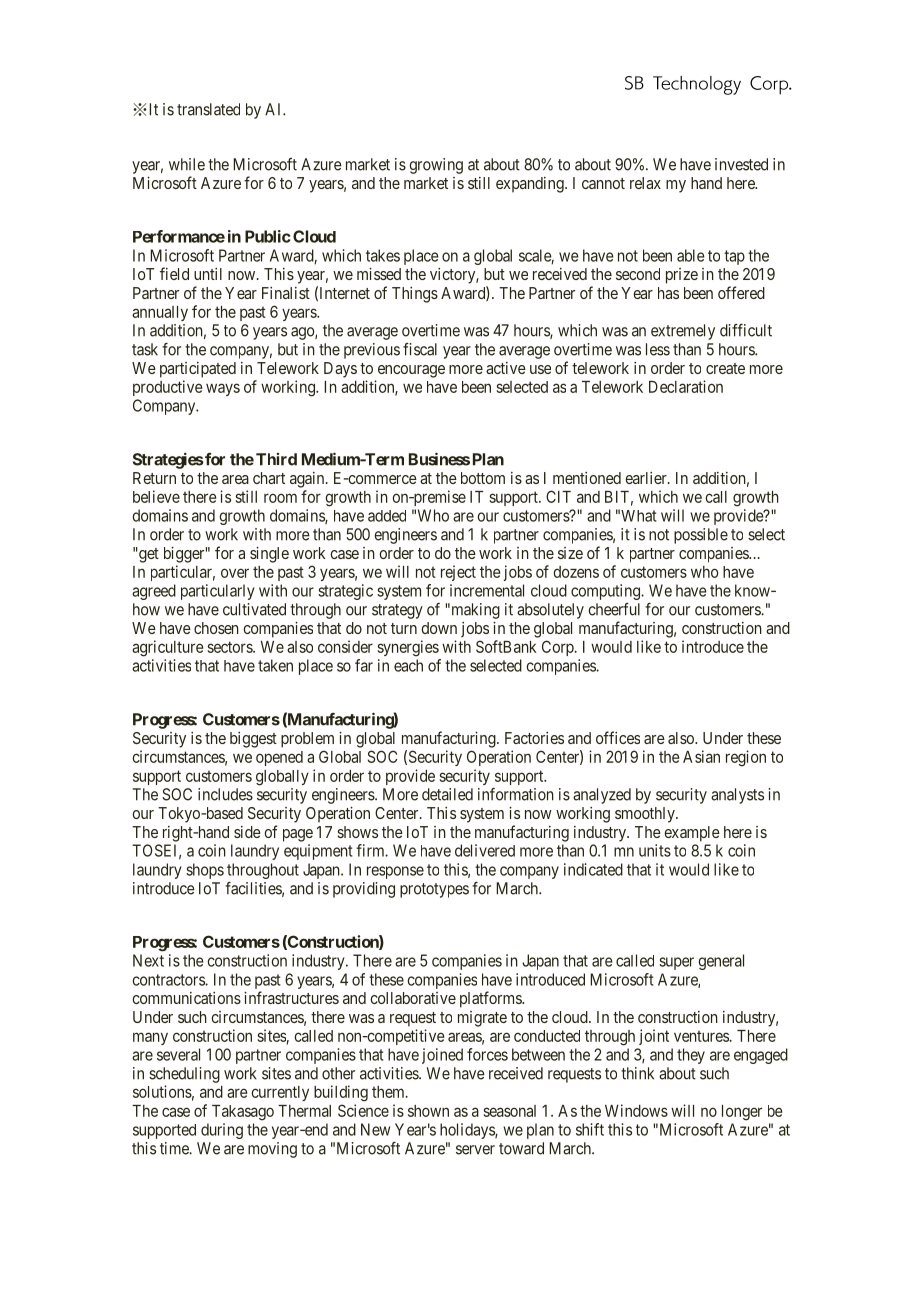 This document has width=924, height=1308. Describe the element at coordinates (434, 890) in the document. I see `prototypes` at that location.
